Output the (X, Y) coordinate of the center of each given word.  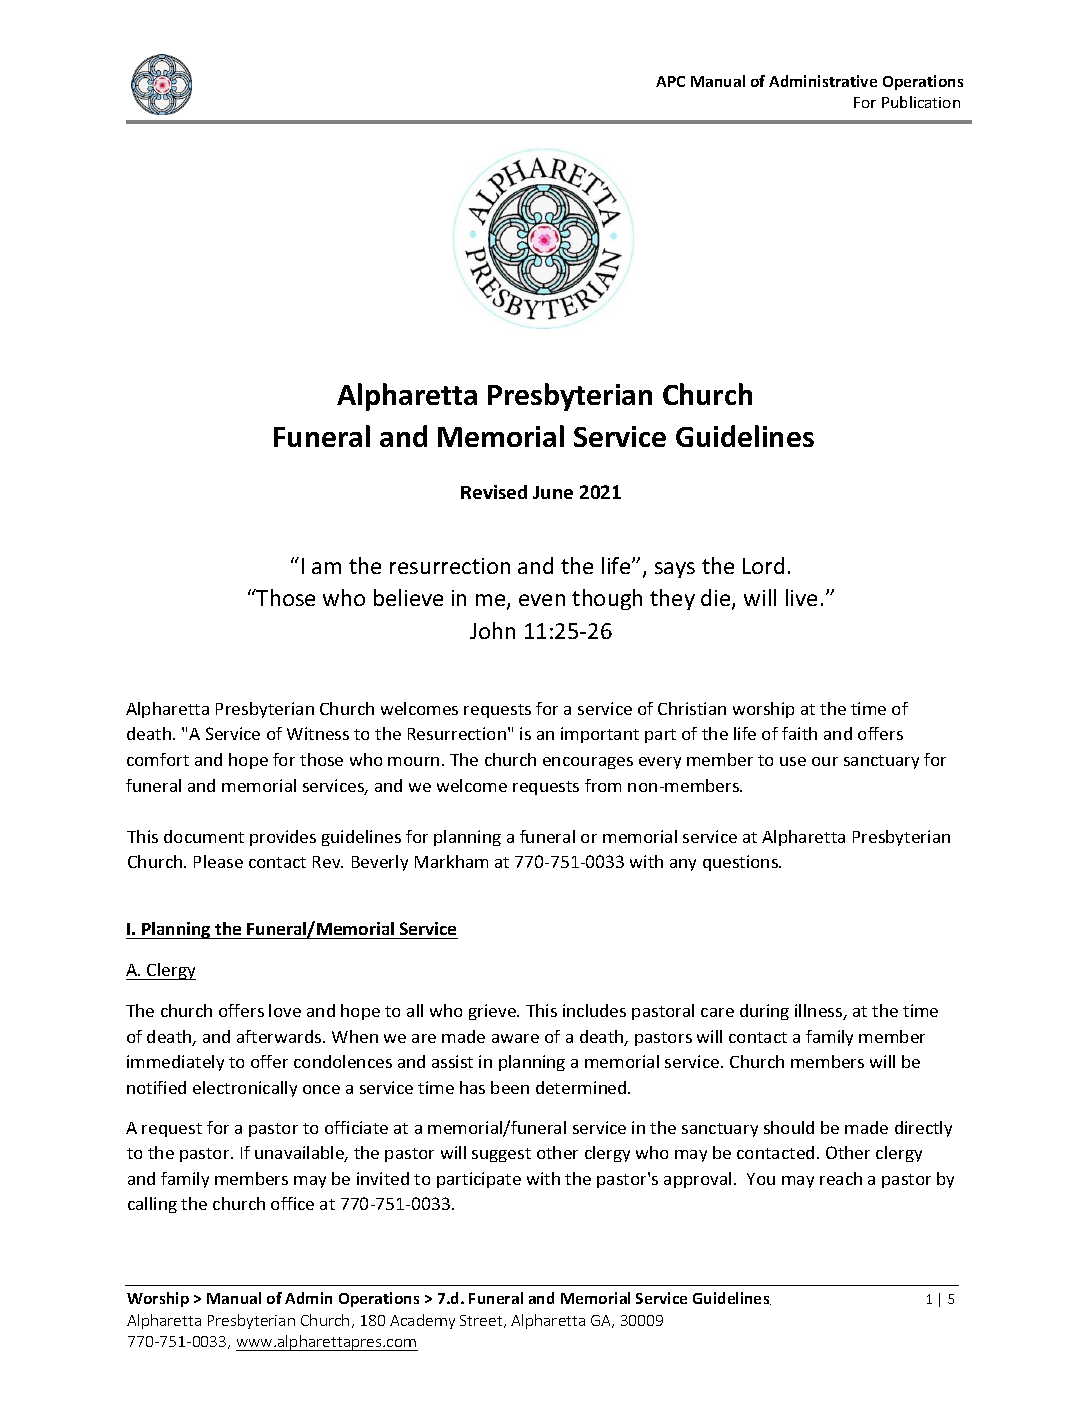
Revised (494, 492)
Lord (763, 565)
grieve (493, 1012)
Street (482, 1321)
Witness (318, 733)
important (600, 735)
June (553, 492)
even (542, 600)
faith (799, 733)
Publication (921, 102)
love (285, 1010)
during (764, 1012)
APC (670, 81)
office (292, 1203)
